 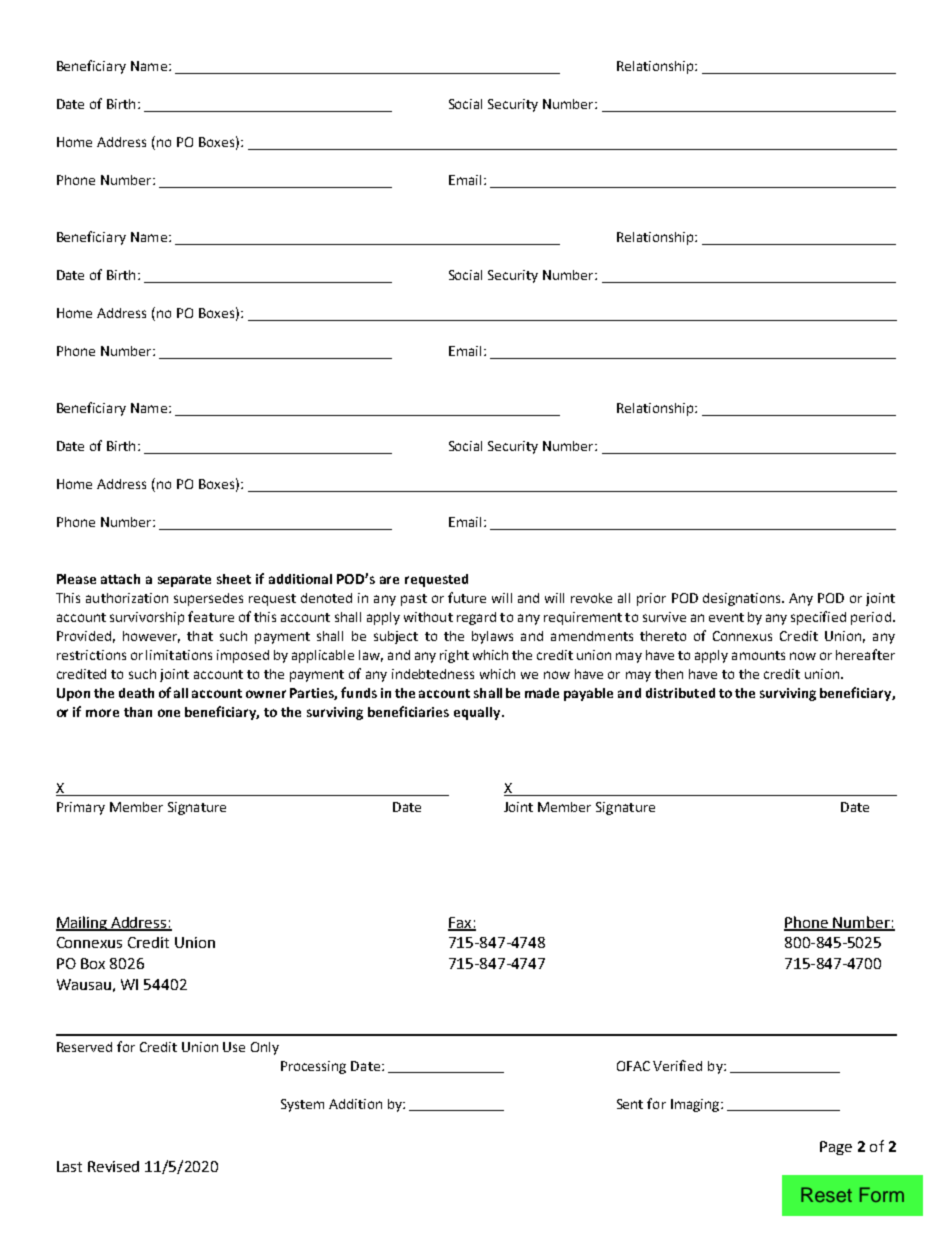 I want to click on distributed, so click(x=680, y=693).
